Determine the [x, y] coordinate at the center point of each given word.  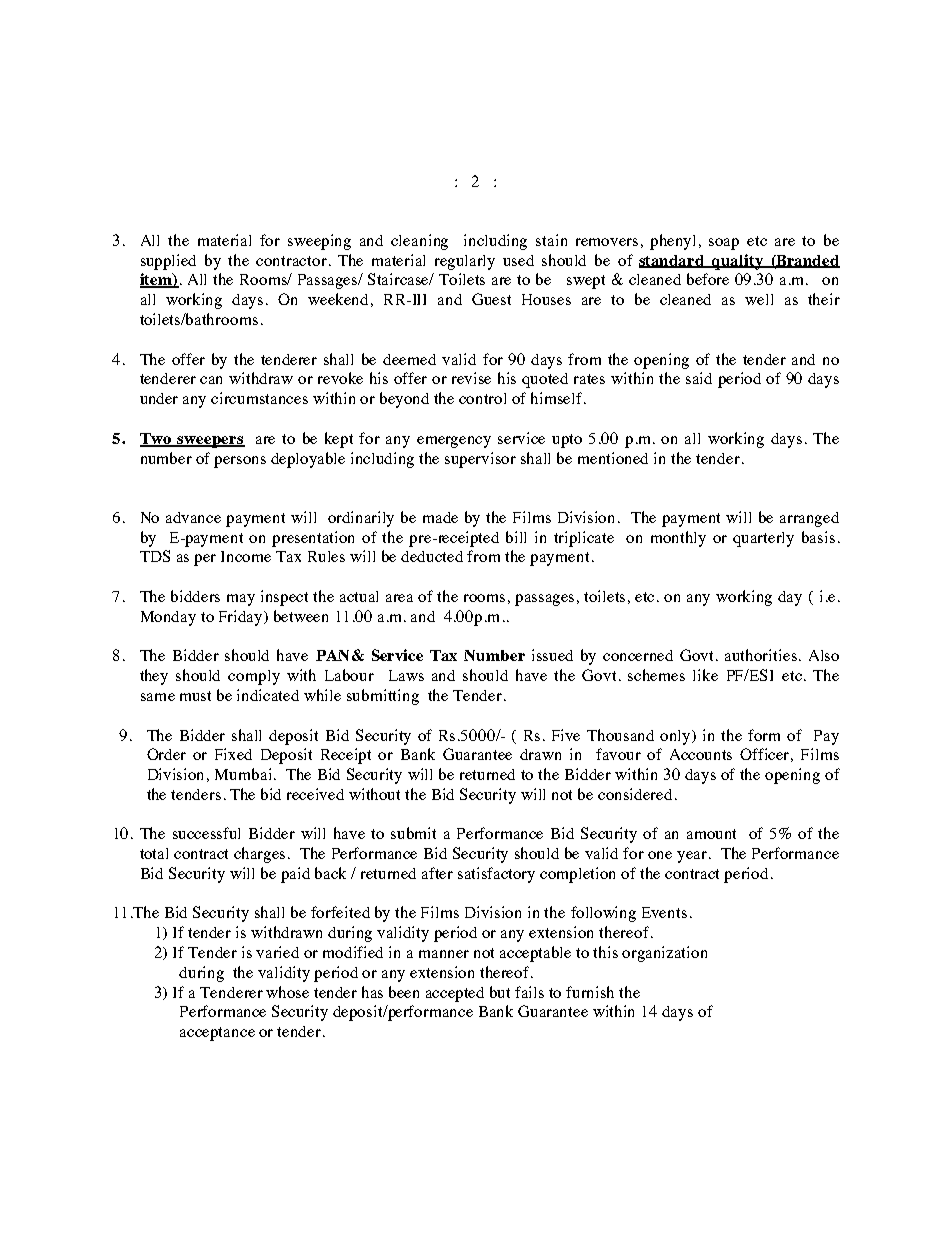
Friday [242, 618]
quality [738, 262]
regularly [465, 262]
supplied [168, 262]
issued [552, 655]
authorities [761, 655]
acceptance [217, 1034]
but [500, 992]
